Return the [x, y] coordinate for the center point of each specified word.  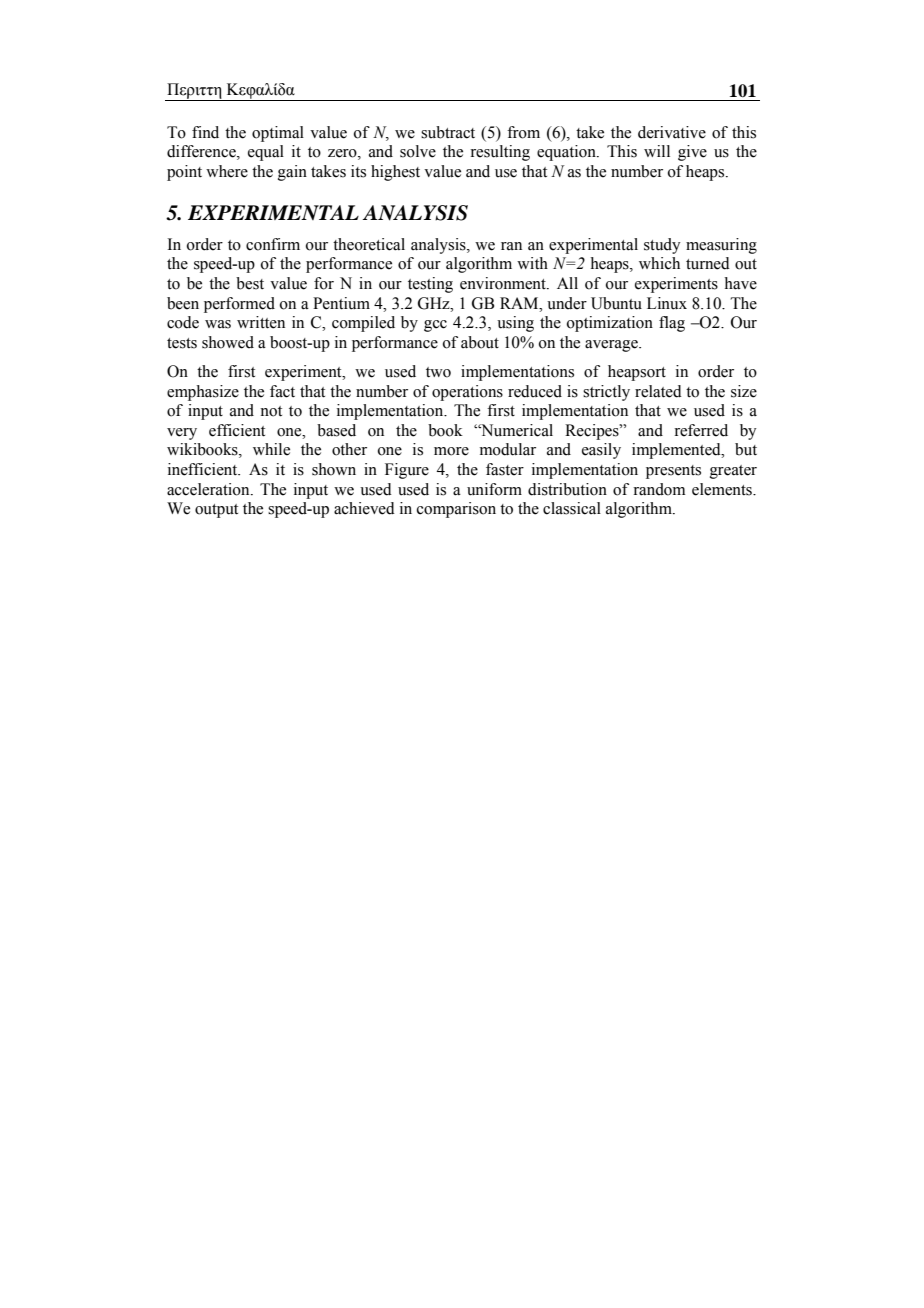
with [532, 263]
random [659, 489]
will [657, 151]
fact [282, 391]
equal [266, 153]
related [658, 391]
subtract [448, 132]
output [216, 511]
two [438, 372]
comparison [456, 510]
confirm [273, 244]
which [659, 263]
